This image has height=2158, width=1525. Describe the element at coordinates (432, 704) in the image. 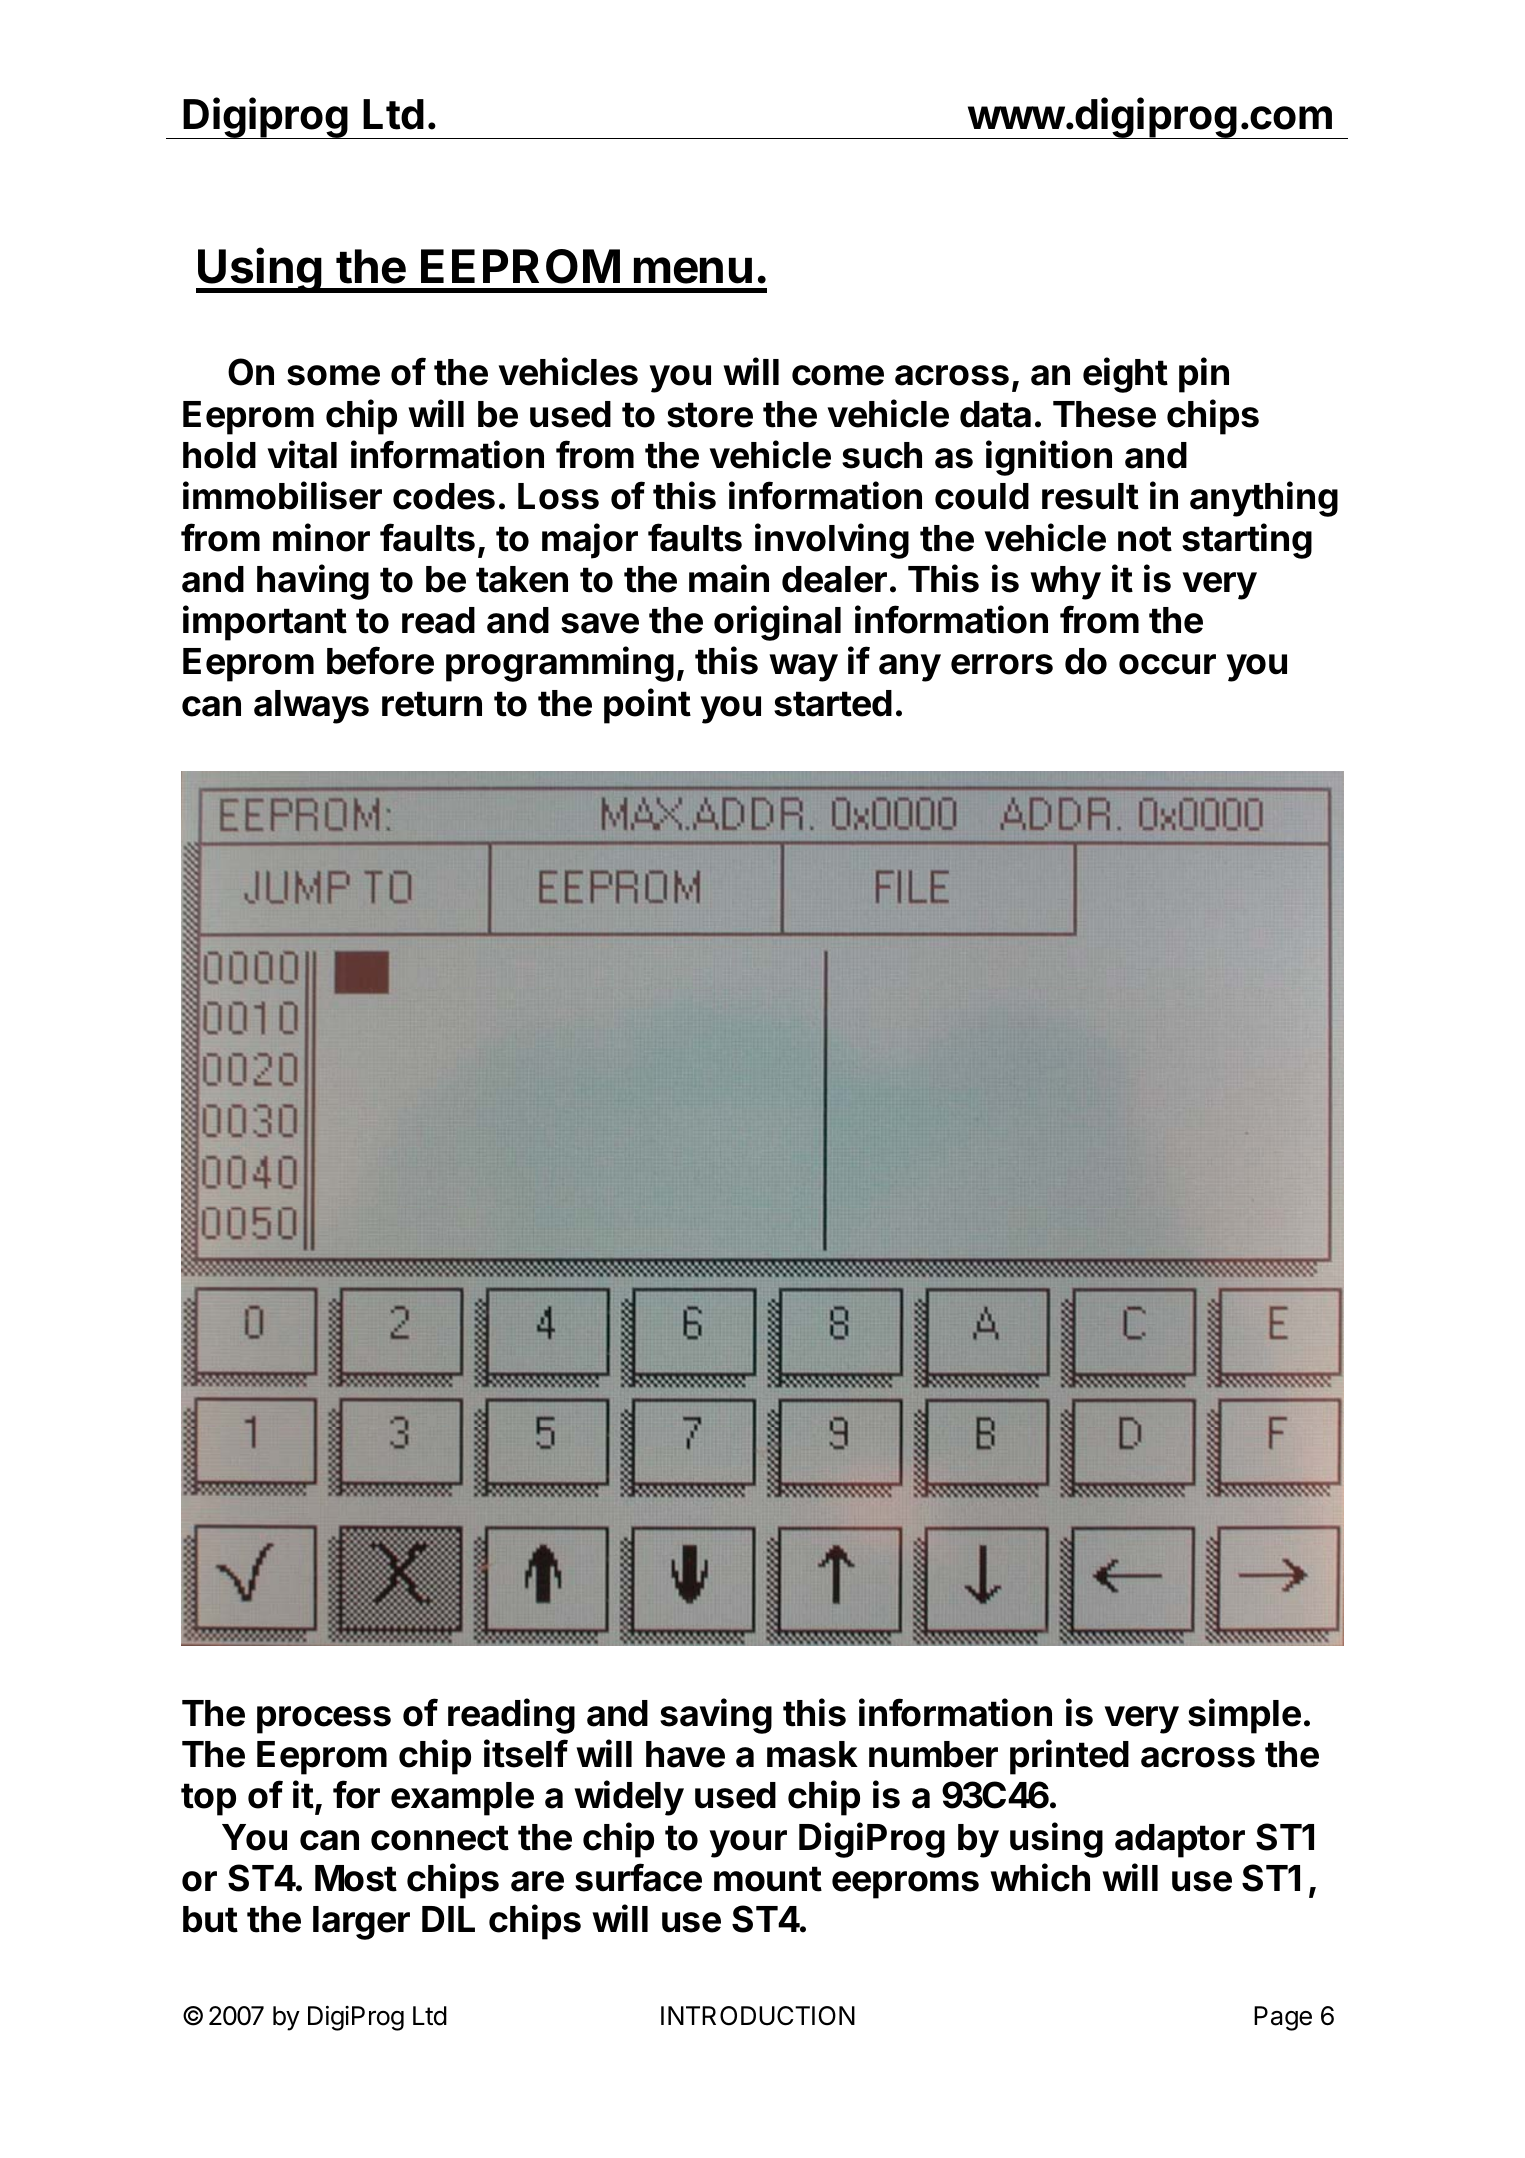

I see `return` at that location.
